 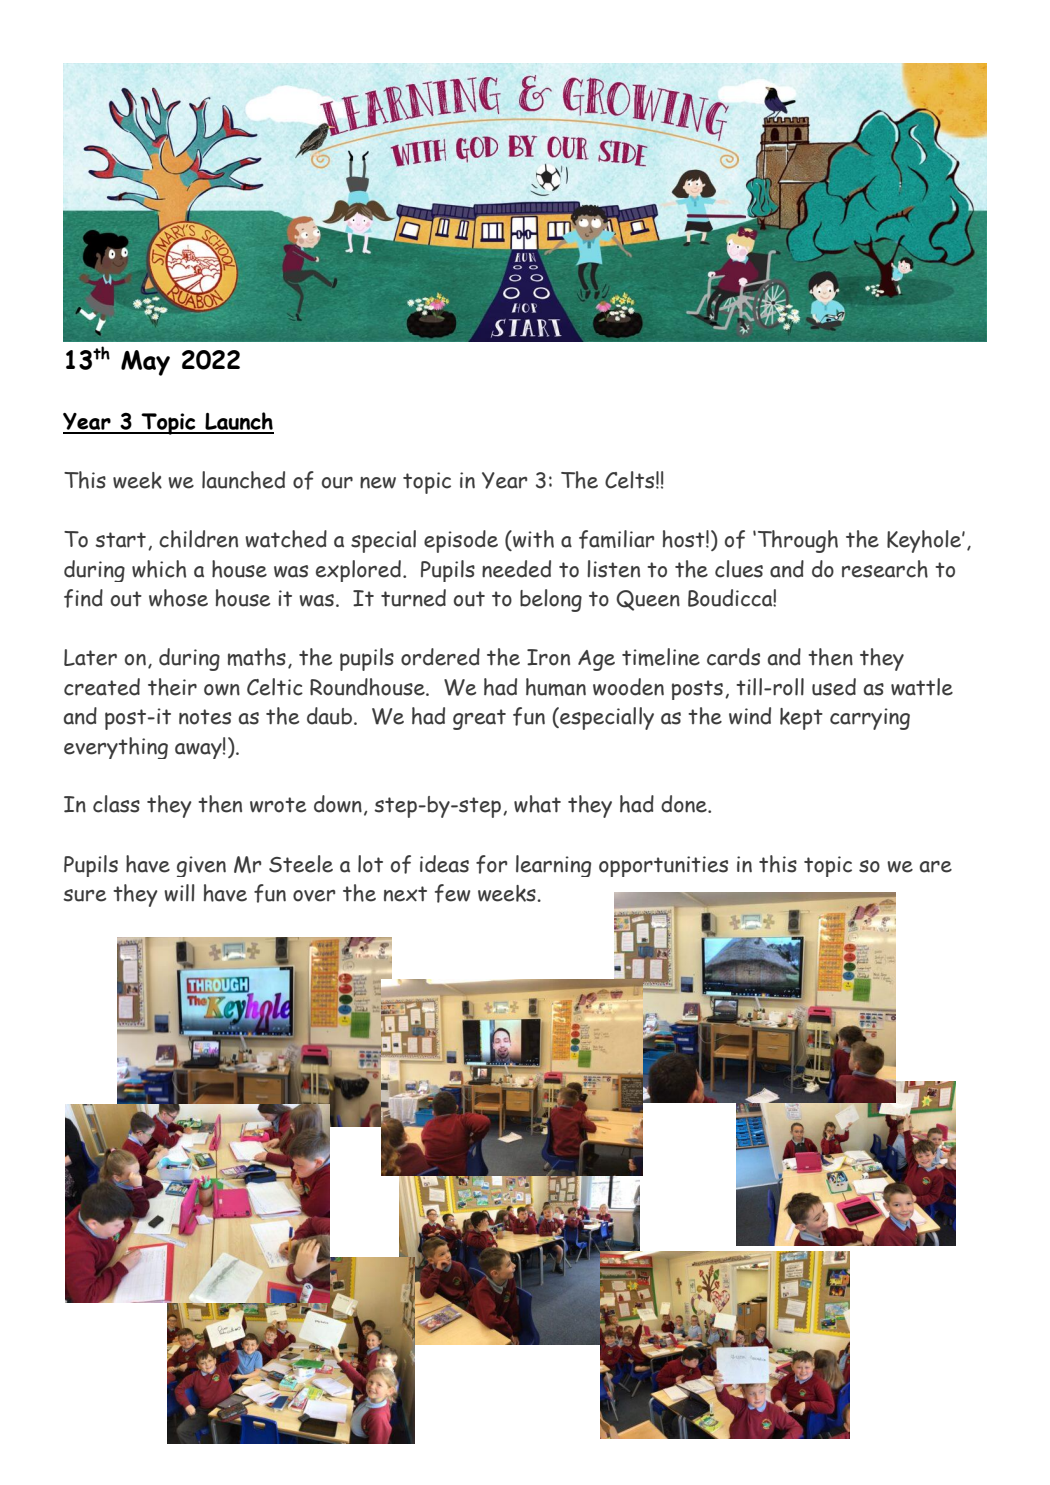 I want to click on everything, so click(x=116, y=748).
